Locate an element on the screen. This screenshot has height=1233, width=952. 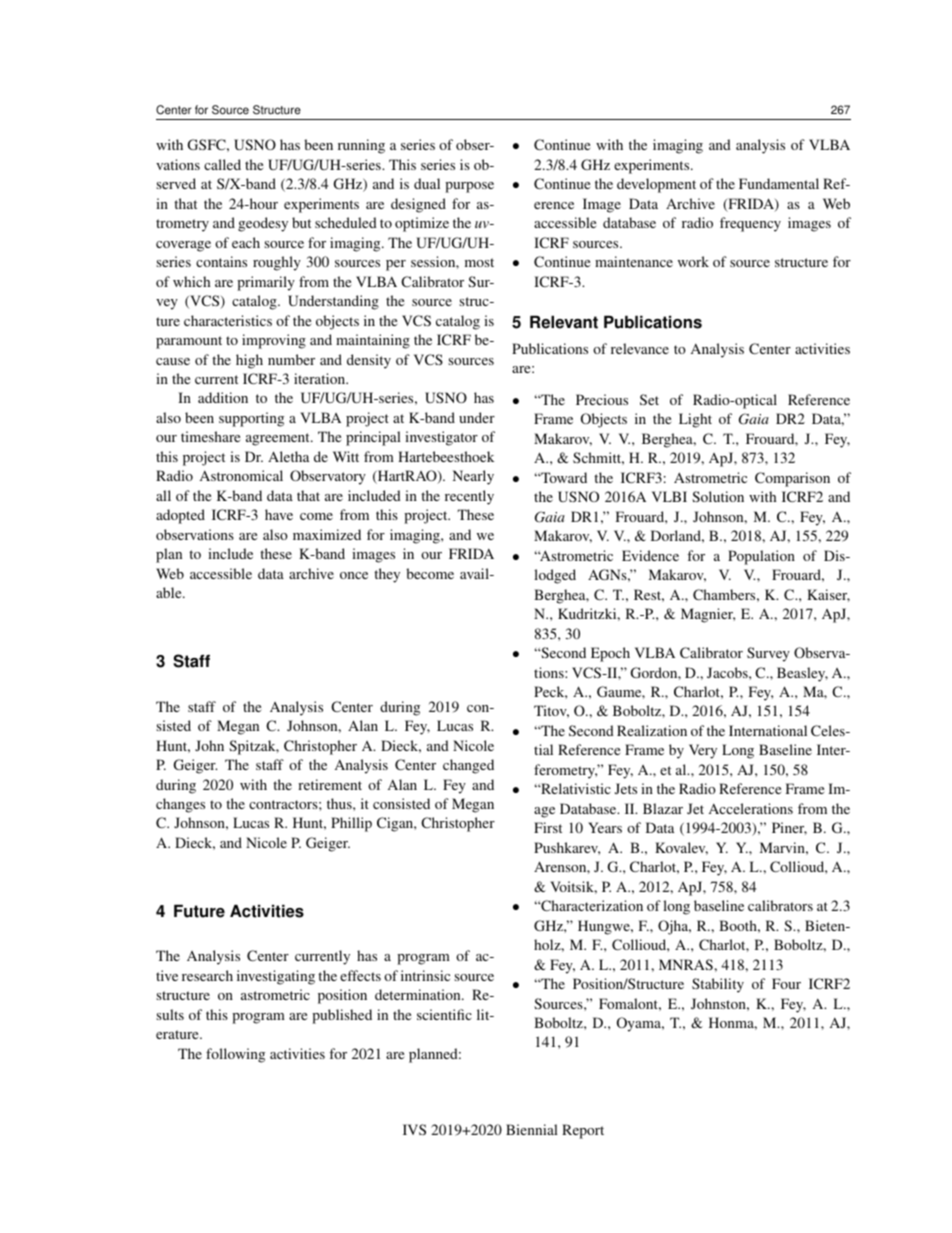
geodesy is located at coordinates (263, 224).
